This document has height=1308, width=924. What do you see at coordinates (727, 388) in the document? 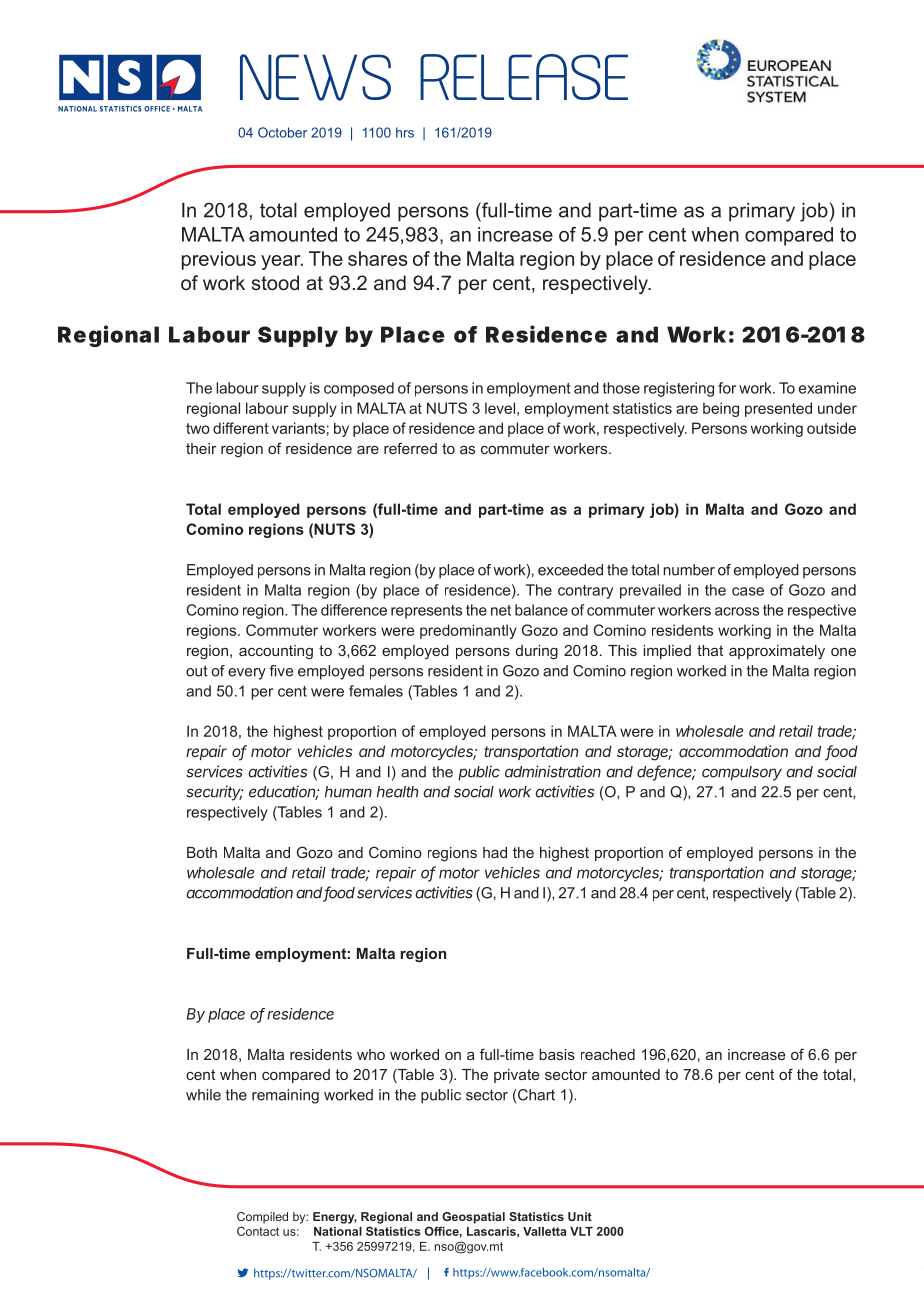
I see `for` at bounding box center [727, 388].
